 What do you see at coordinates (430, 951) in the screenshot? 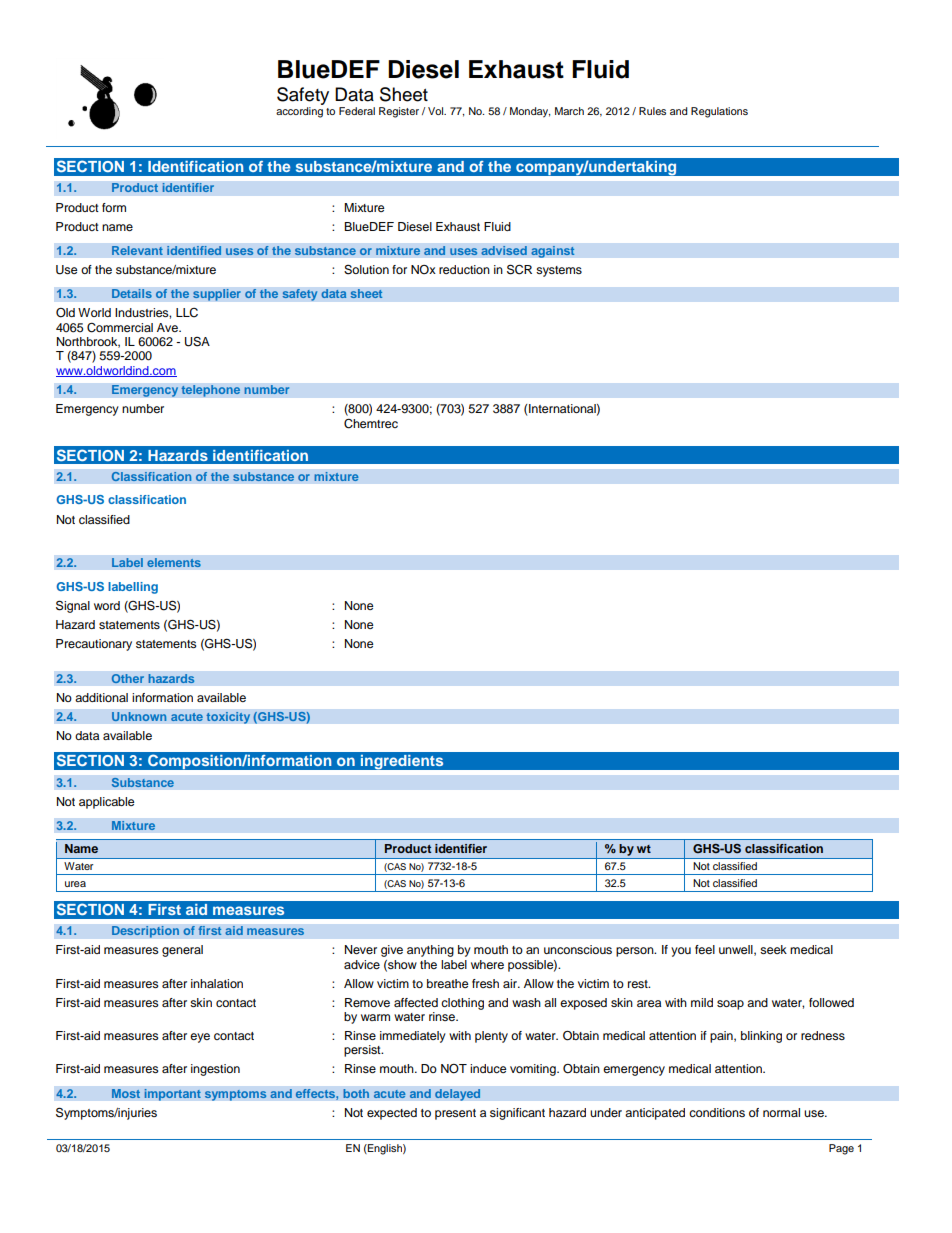
I see `anything` at bounding box center [430, 951].
